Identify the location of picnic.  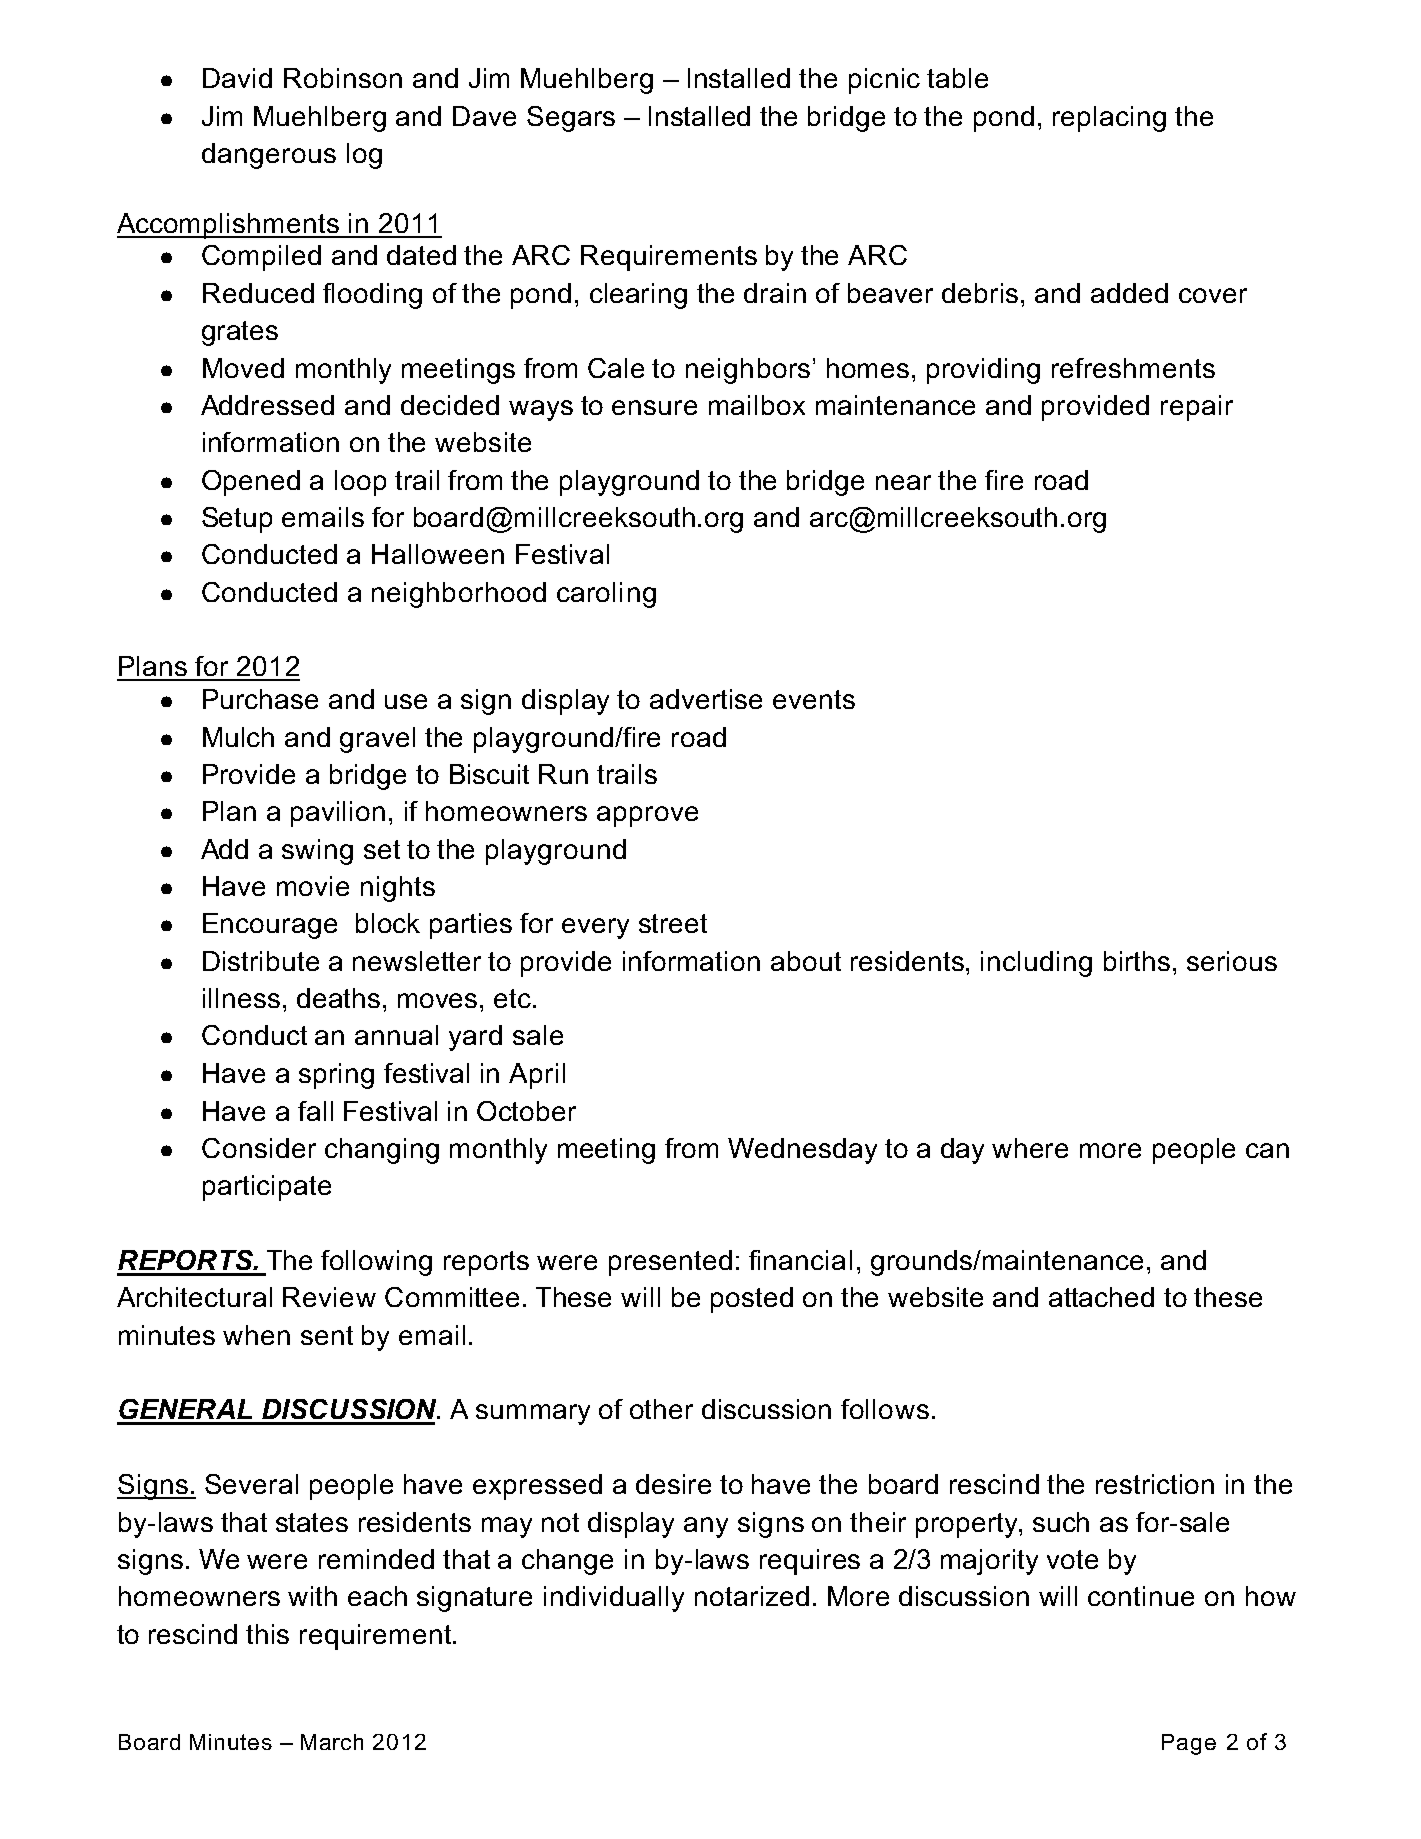
(884, 81).
